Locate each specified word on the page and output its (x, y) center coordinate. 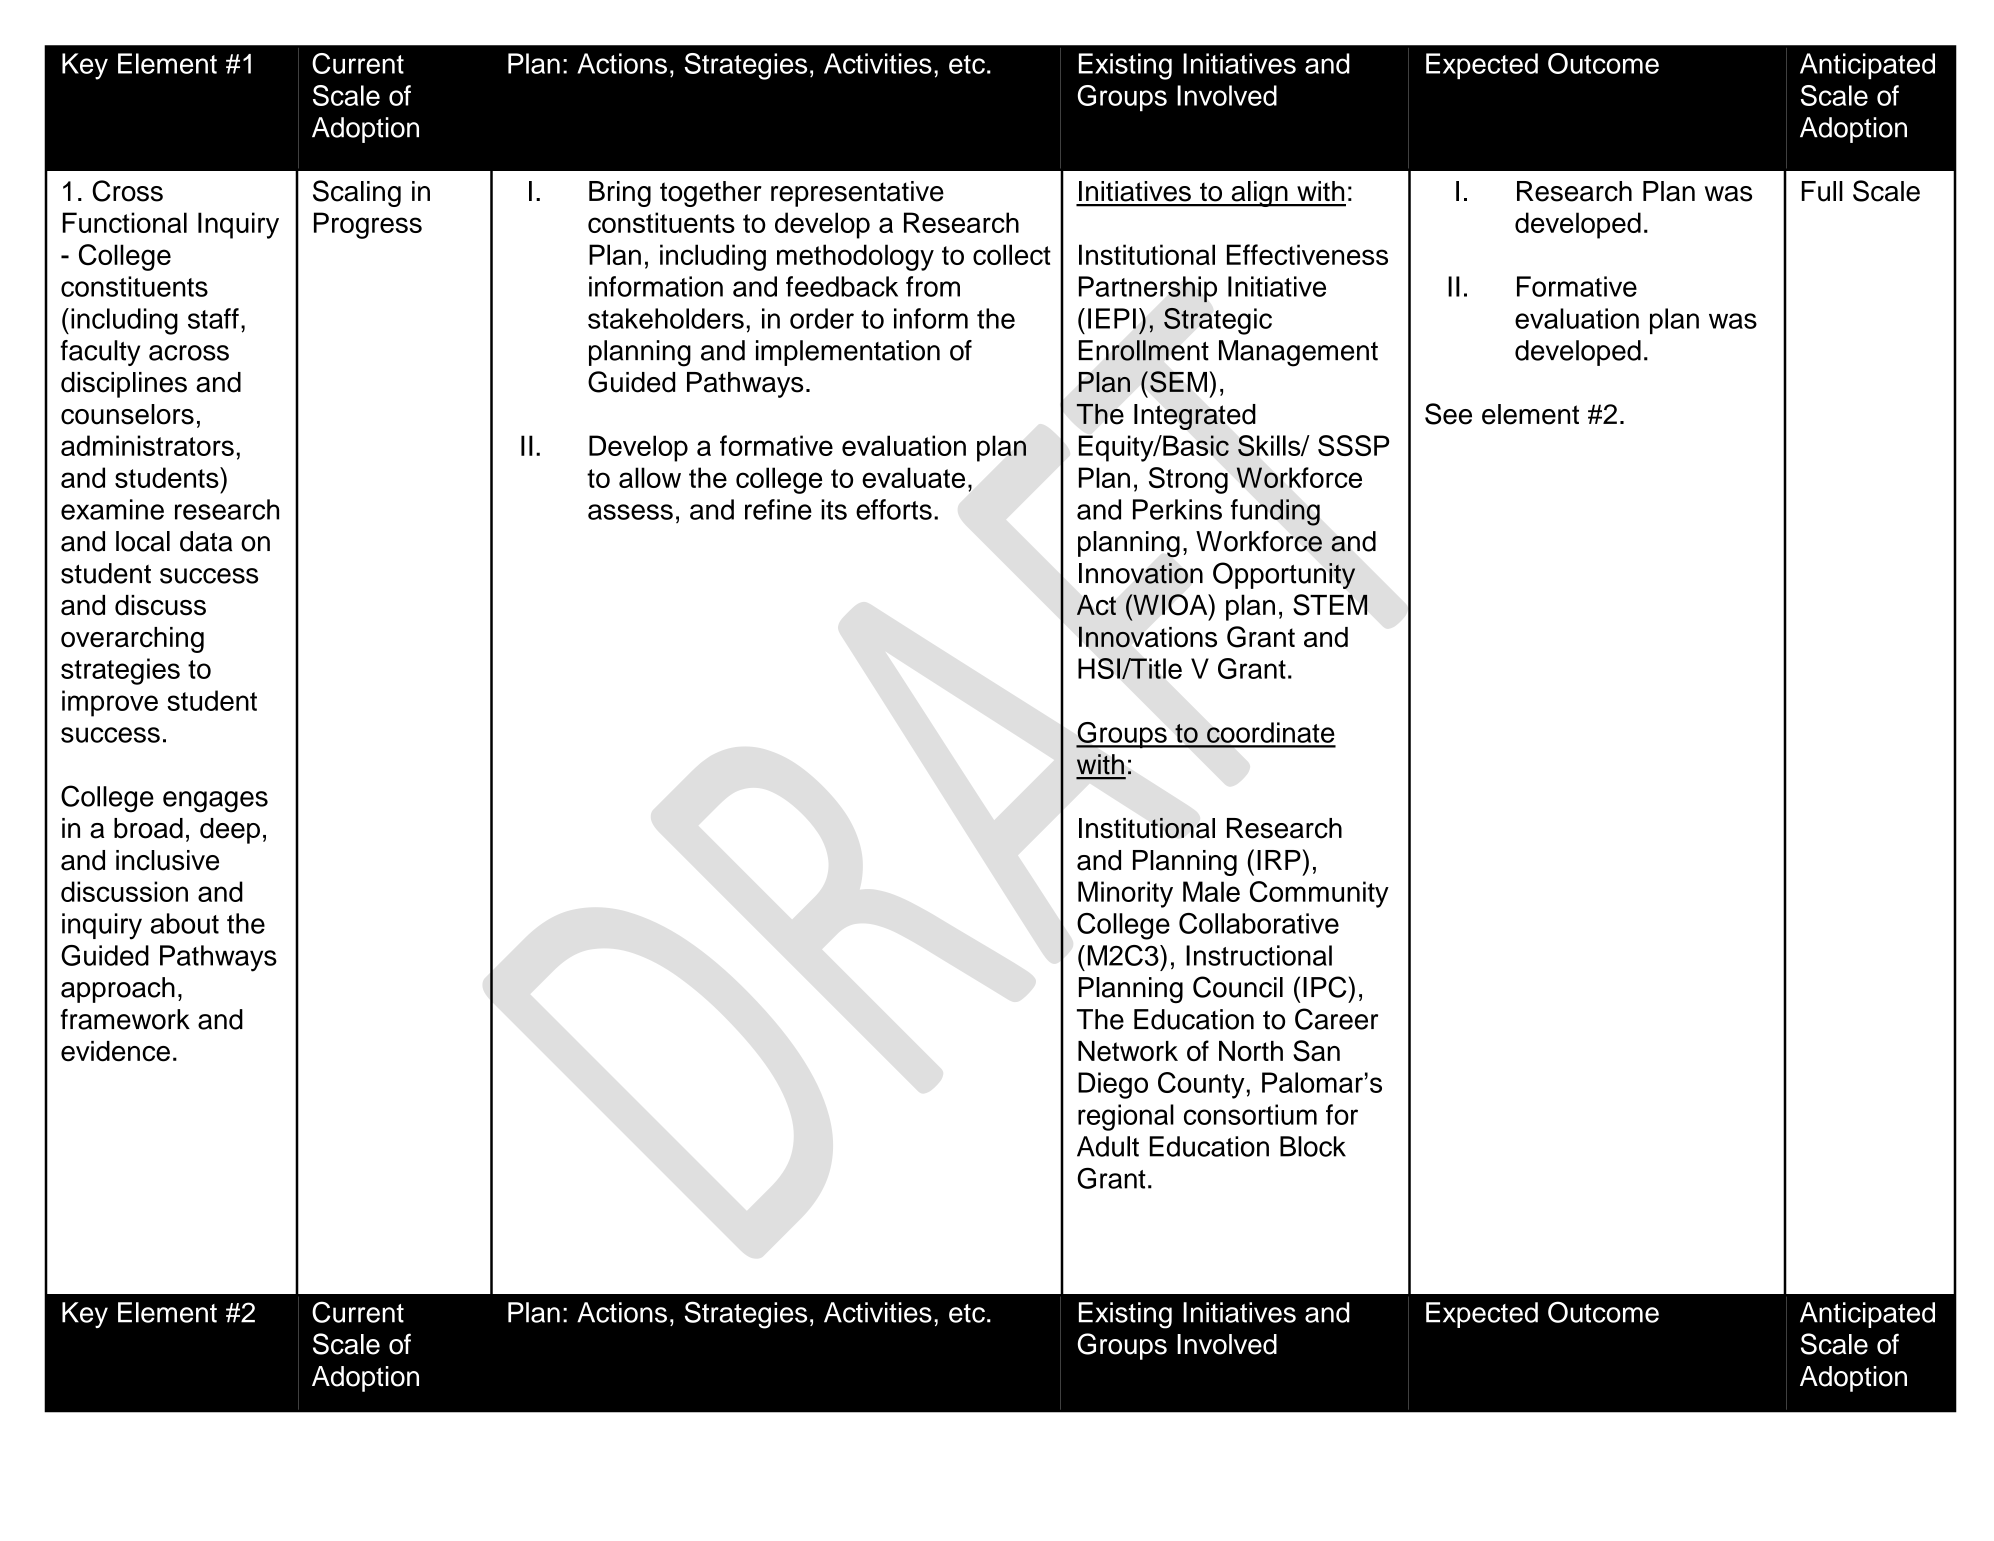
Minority (1125, 894)
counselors (127, 414)
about (185, 923)
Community (1319, 894)
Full (1822, 191)
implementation (848, 353)
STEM (1330, 605)
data (206, 541)
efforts (894, 509)
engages (215, 802)
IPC (1325, 987)
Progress (368, 225)
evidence (115, 1051)
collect (1012, 254)
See (1448, 414)
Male (1211, 891)
